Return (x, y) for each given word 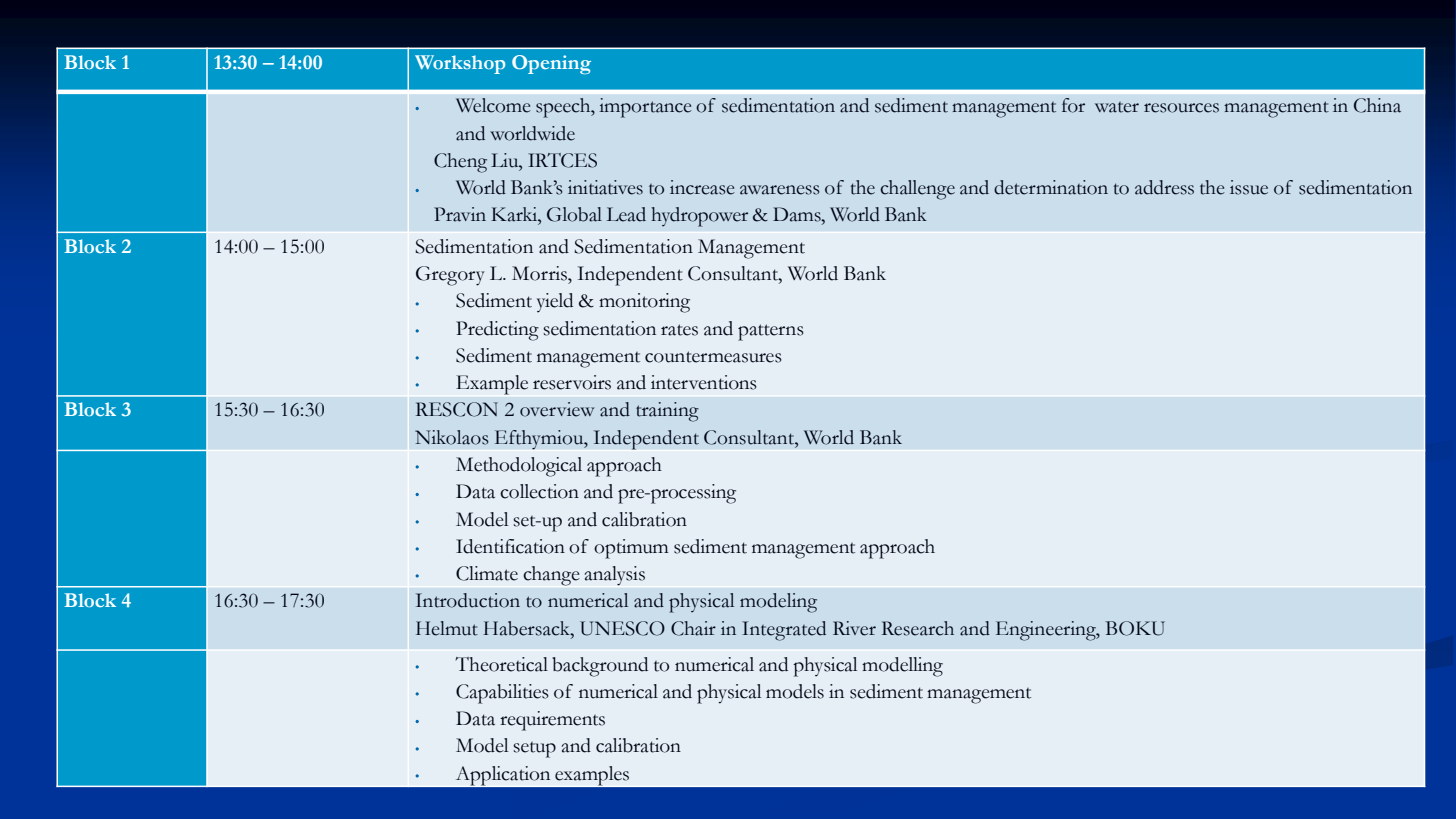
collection (539, 491)
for (1073, 105)
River (854, 628)
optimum (631, 549)
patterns (771, 332)
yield (555, 303)
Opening (551, 64)
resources (1181, 108)
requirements (552, 721)
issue (1249, 187)
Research (918, 628)
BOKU (1135, 628)
